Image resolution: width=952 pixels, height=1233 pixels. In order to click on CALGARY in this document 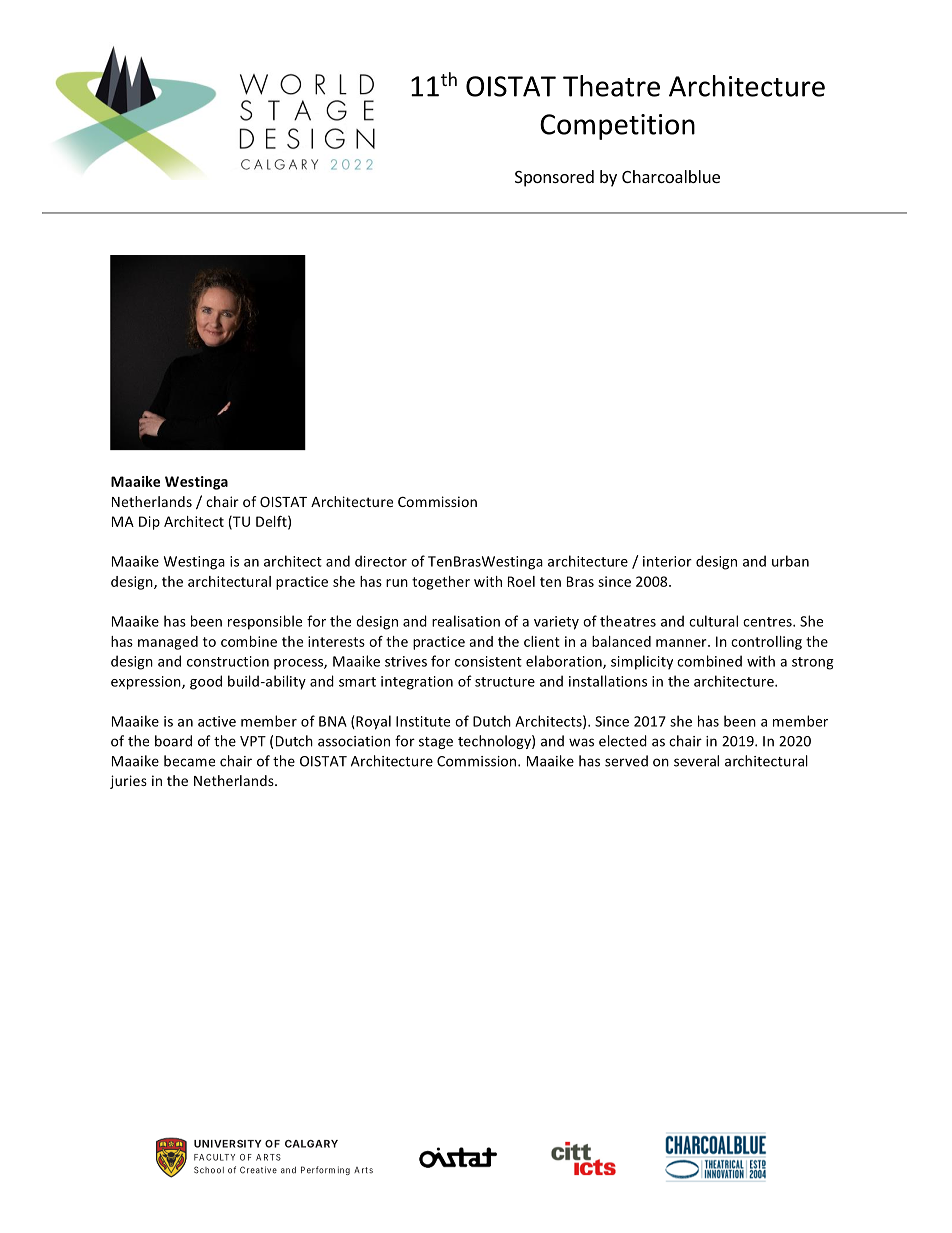, I will do `click(311, 1144)`.
